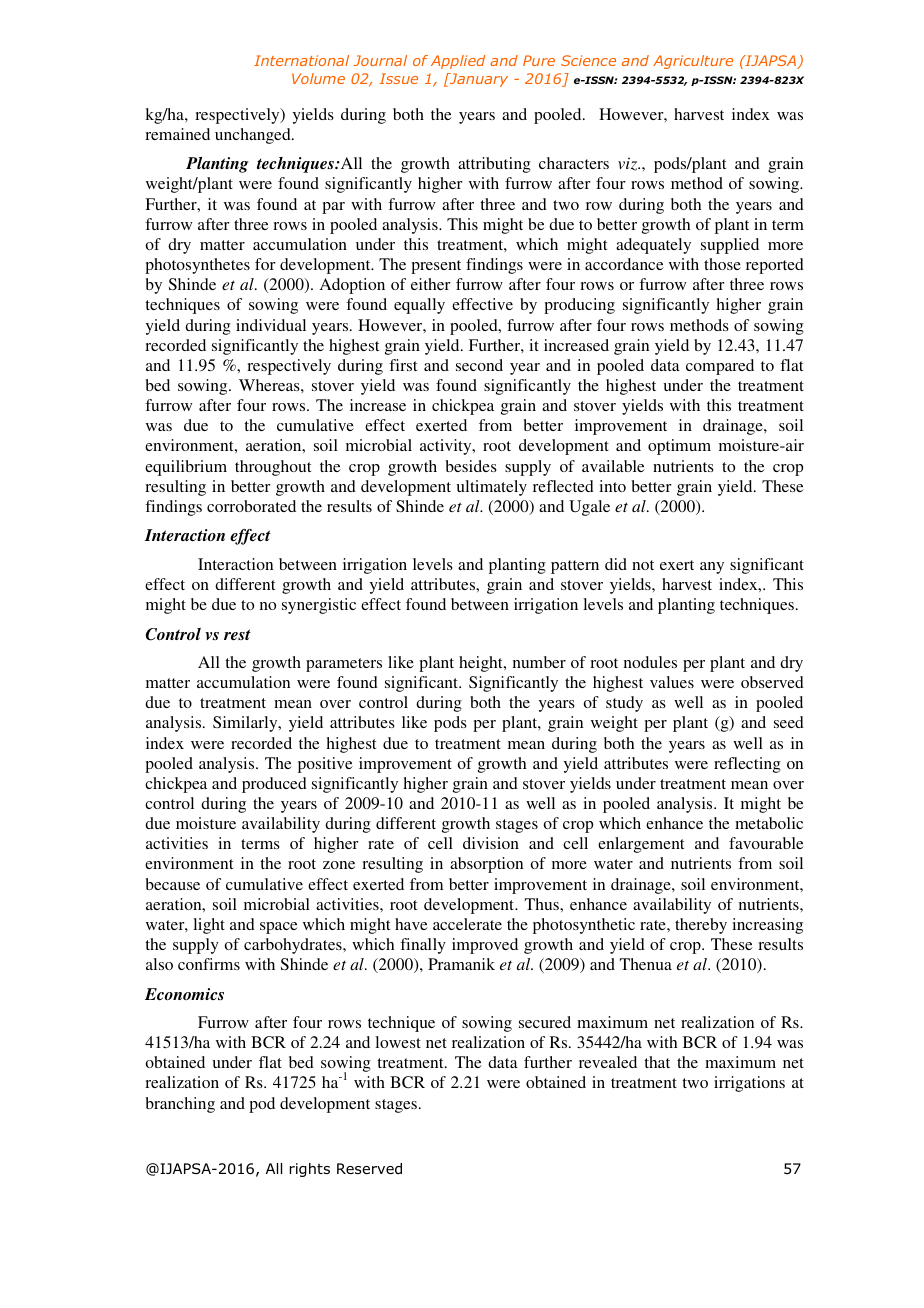  What do you see at coordinates (254, 136) in the page?
I see `unchanged` at bounding box center [254, 136].
